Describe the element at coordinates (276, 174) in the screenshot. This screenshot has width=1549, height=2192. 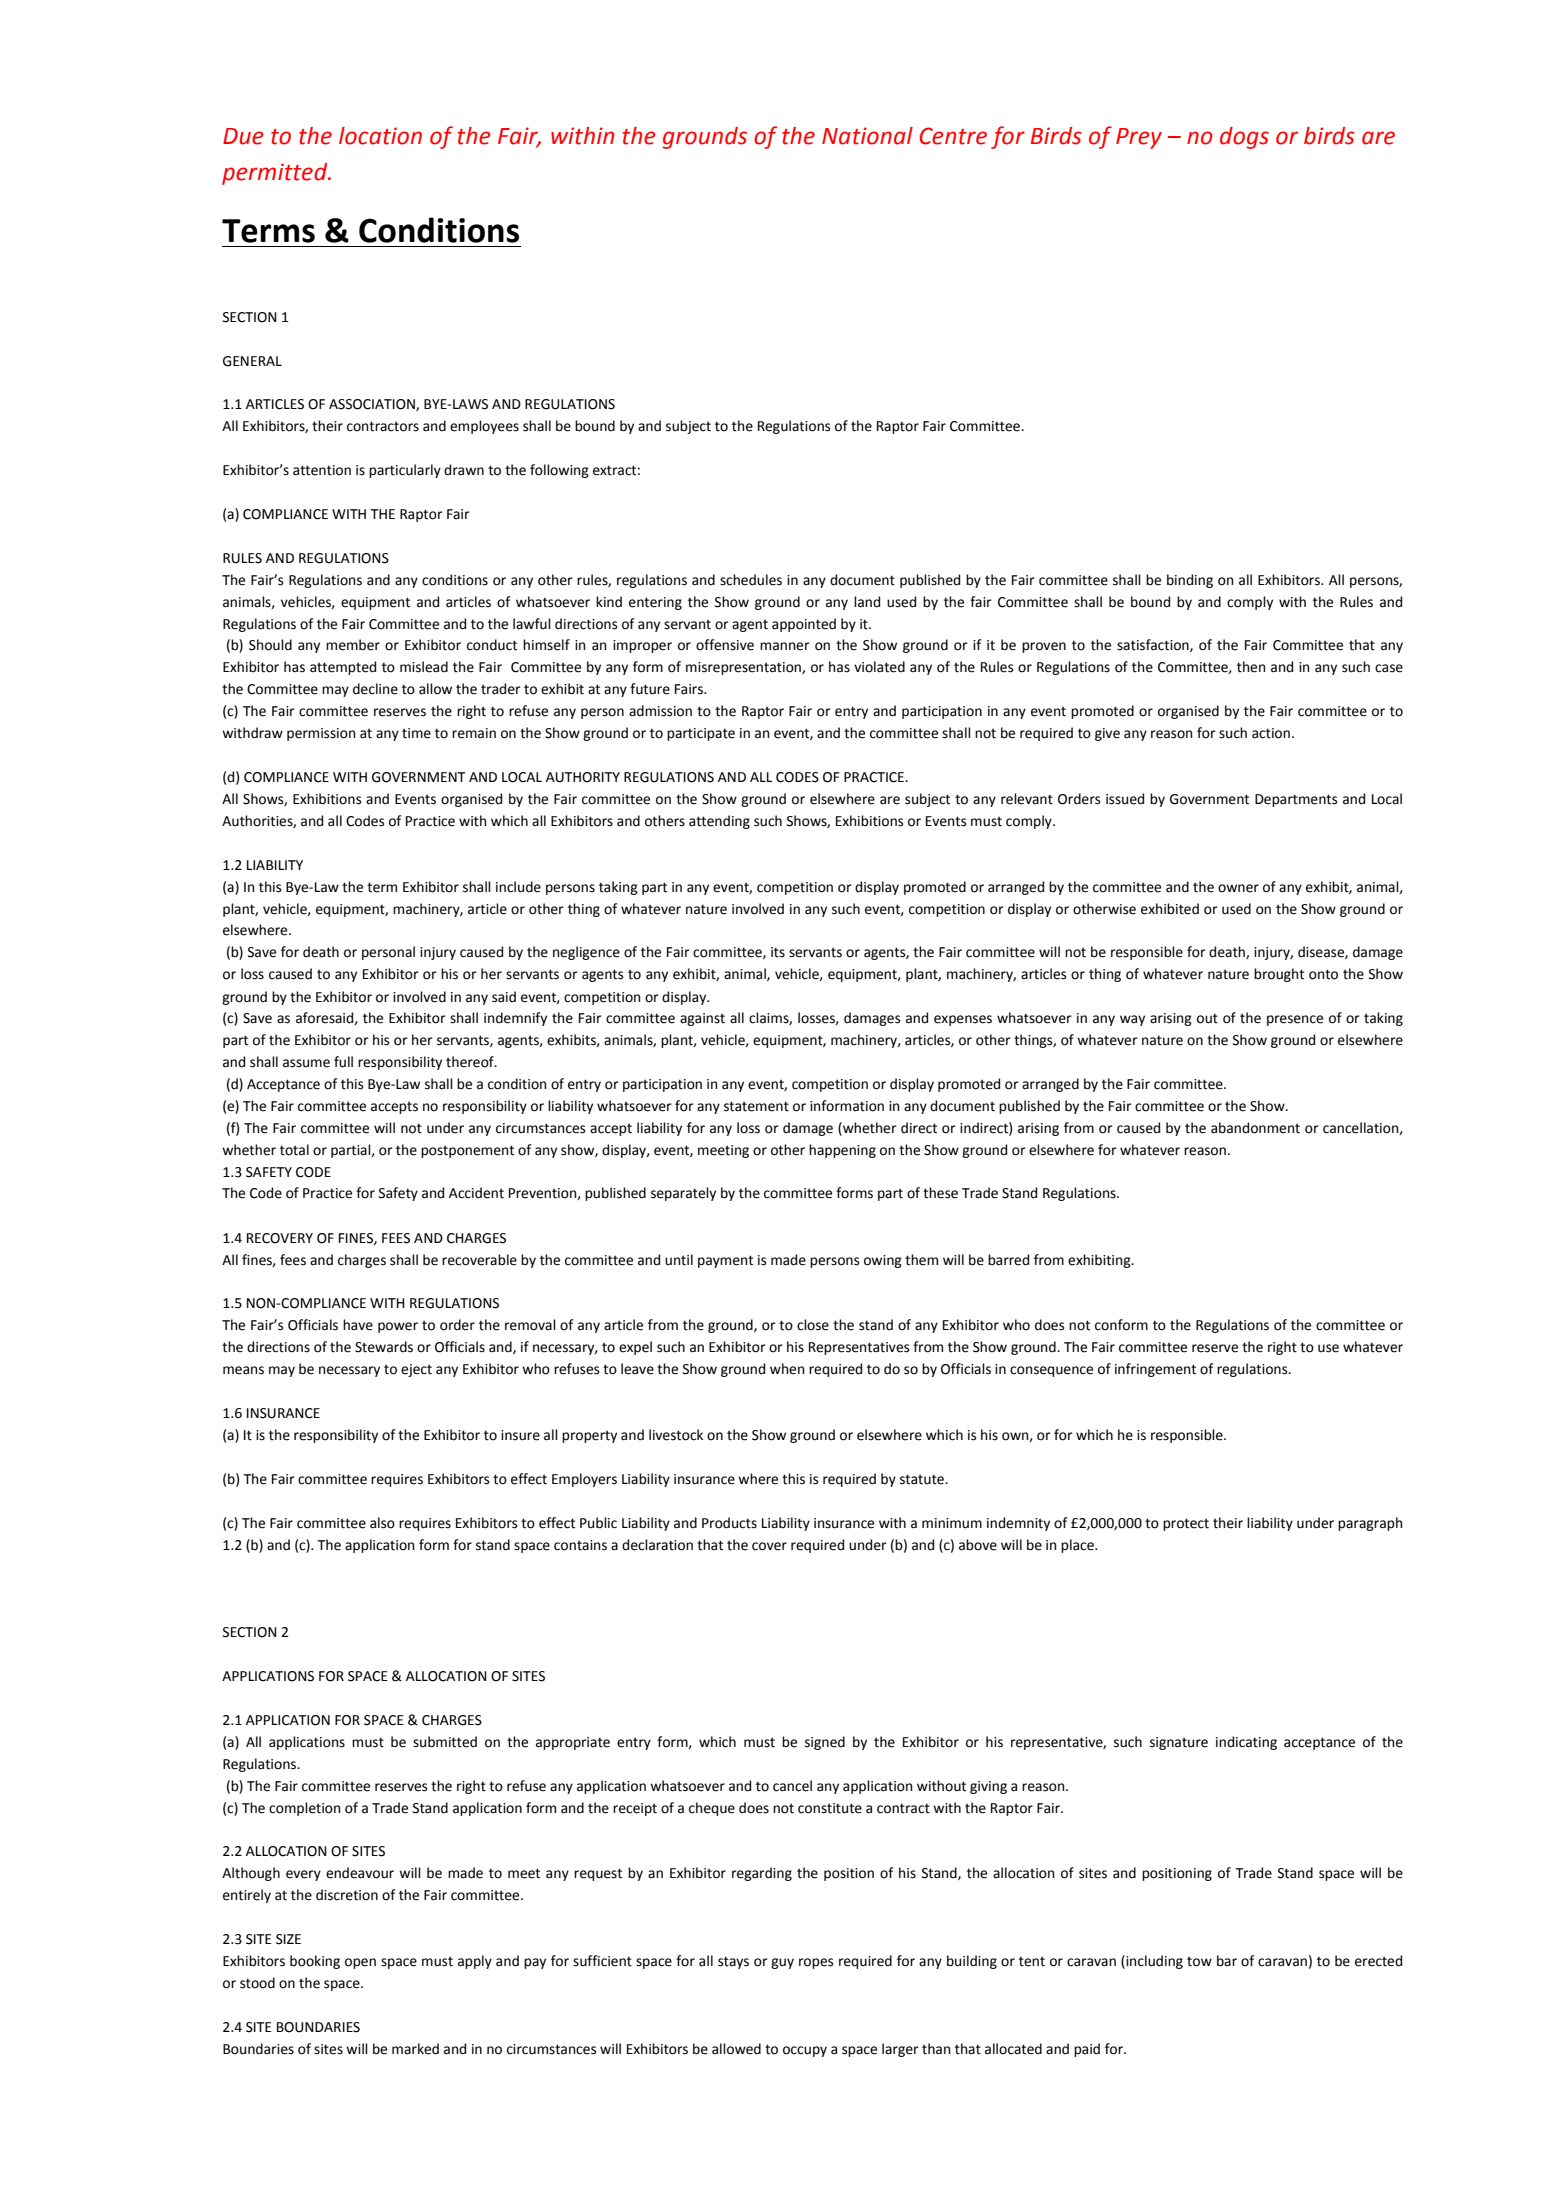
I see `permitted` at that location.
